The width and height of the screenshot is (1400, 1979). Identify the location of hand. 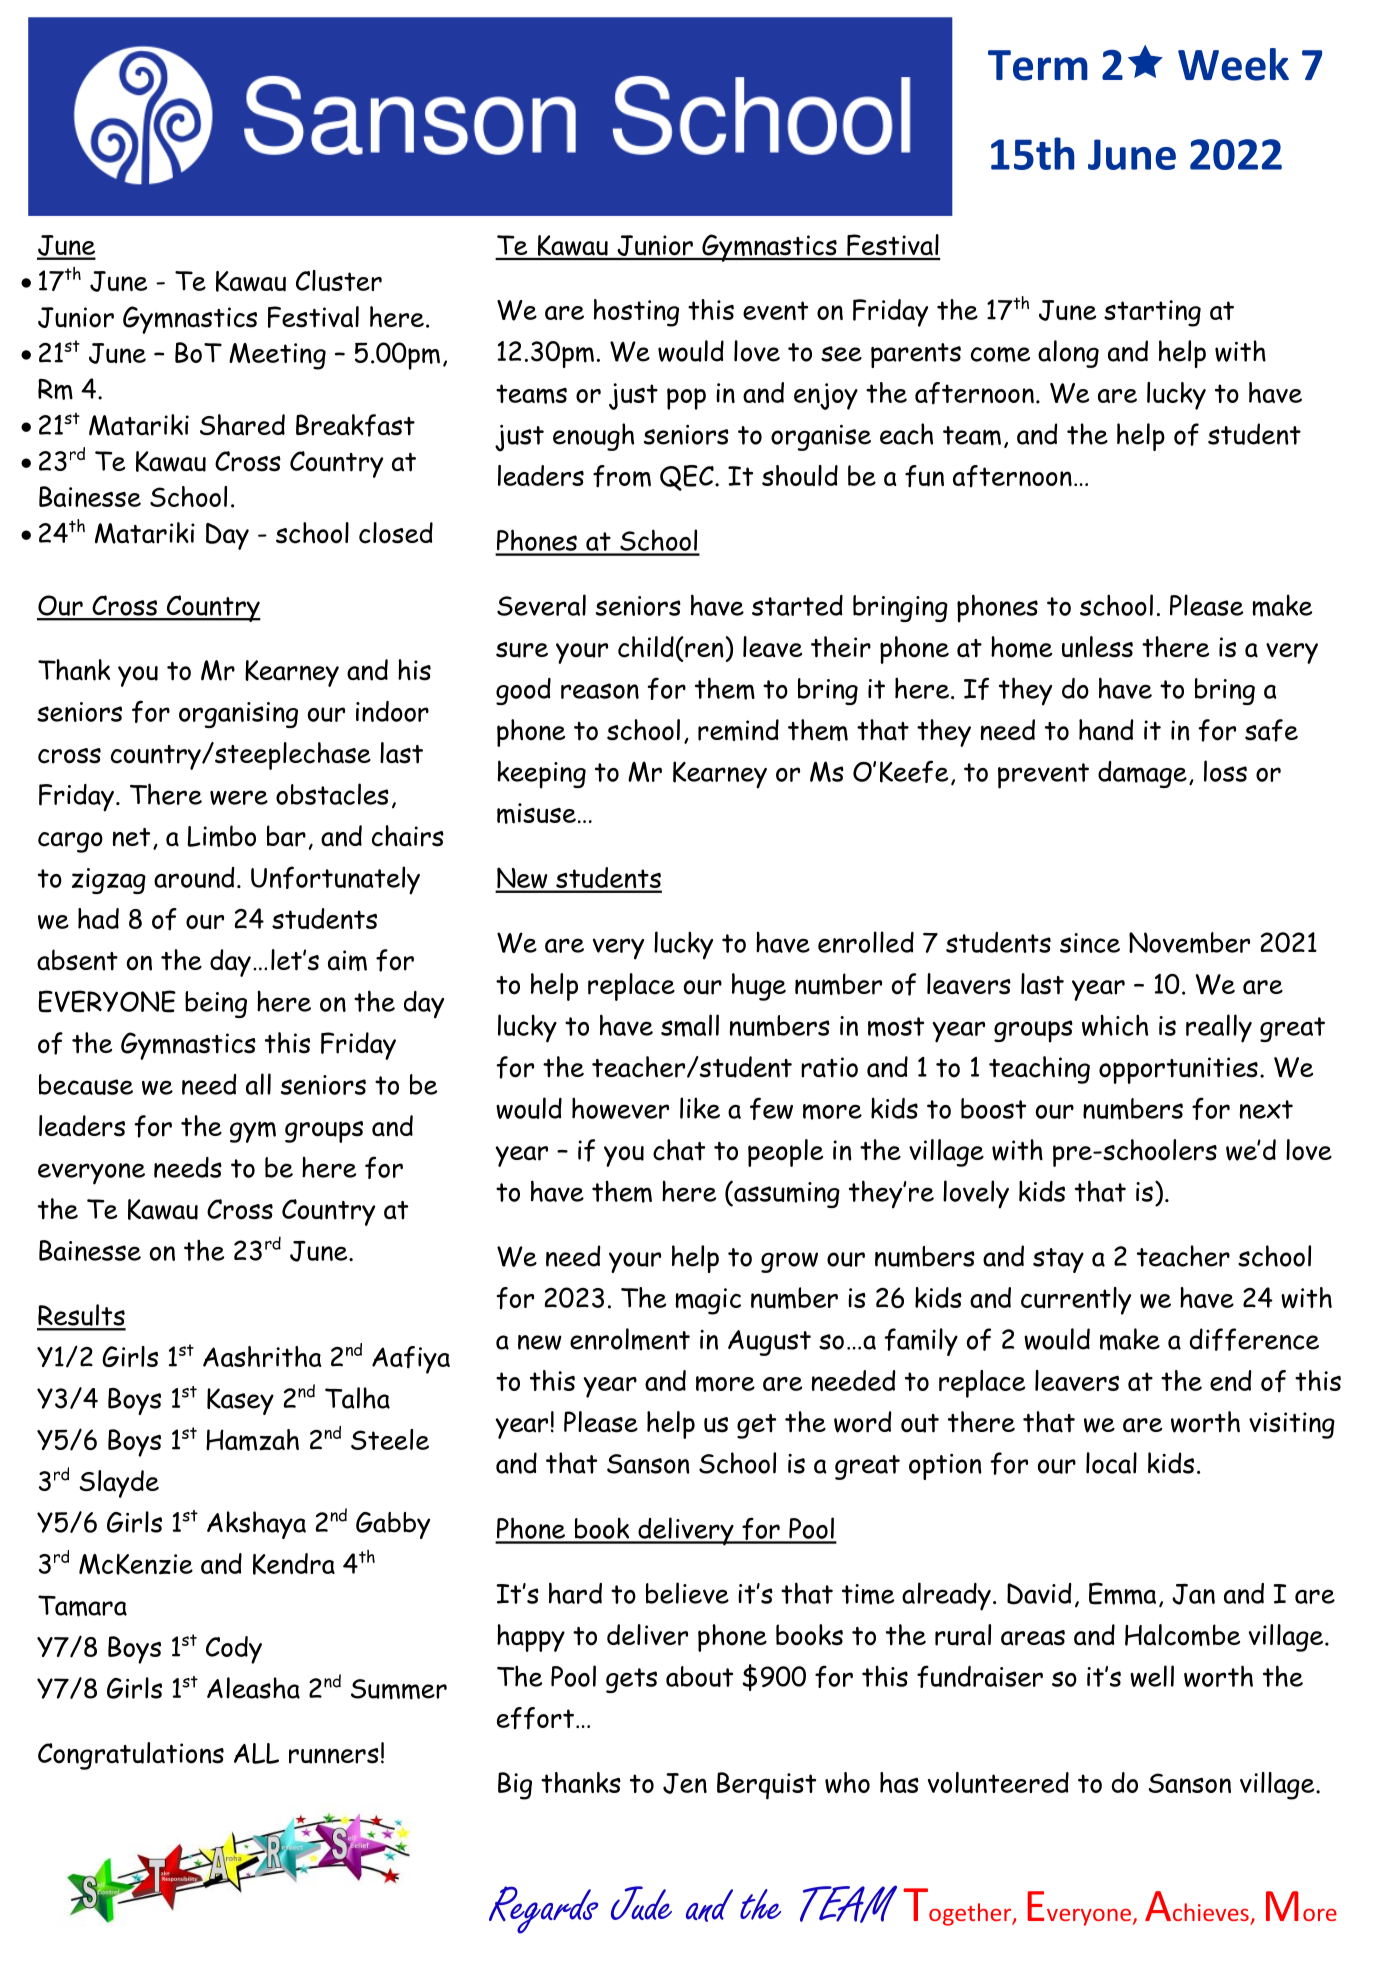
(1106, 730).
